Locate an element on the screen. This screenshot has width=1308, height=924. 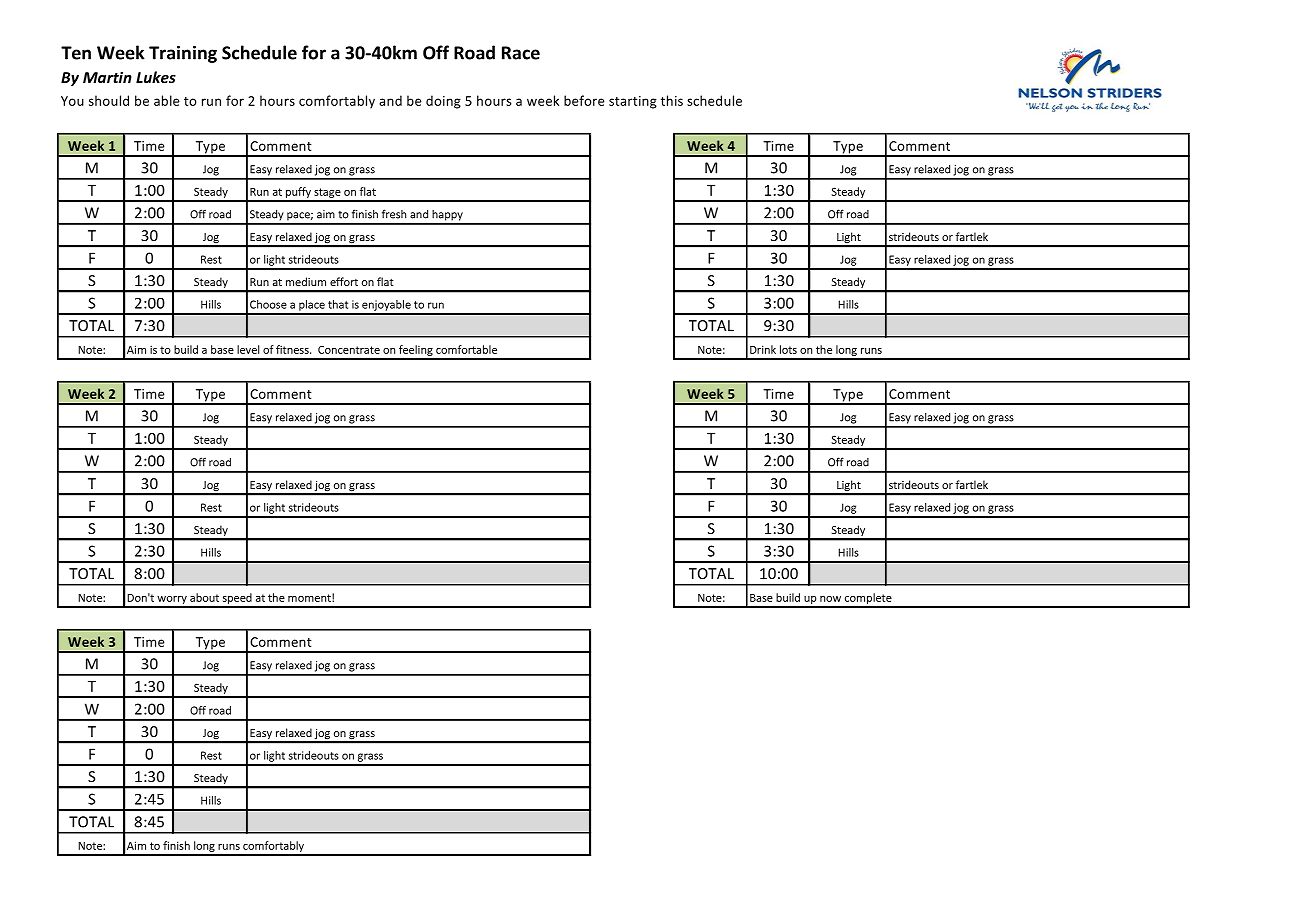
level is located at coordinates (248, 349).
